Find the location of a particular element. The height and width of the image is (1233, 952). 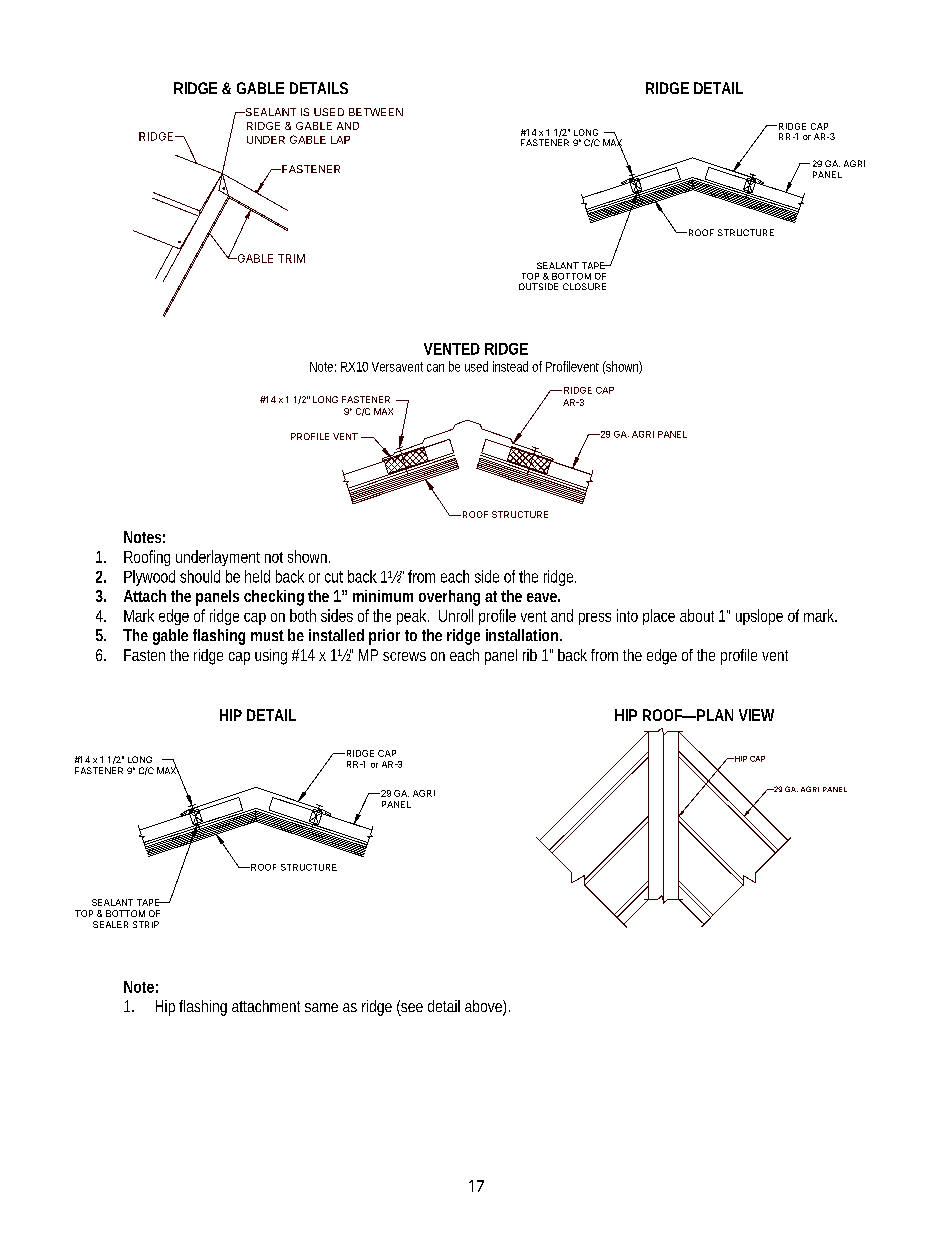

BETWEEN is located at coordinates (376, 112).
